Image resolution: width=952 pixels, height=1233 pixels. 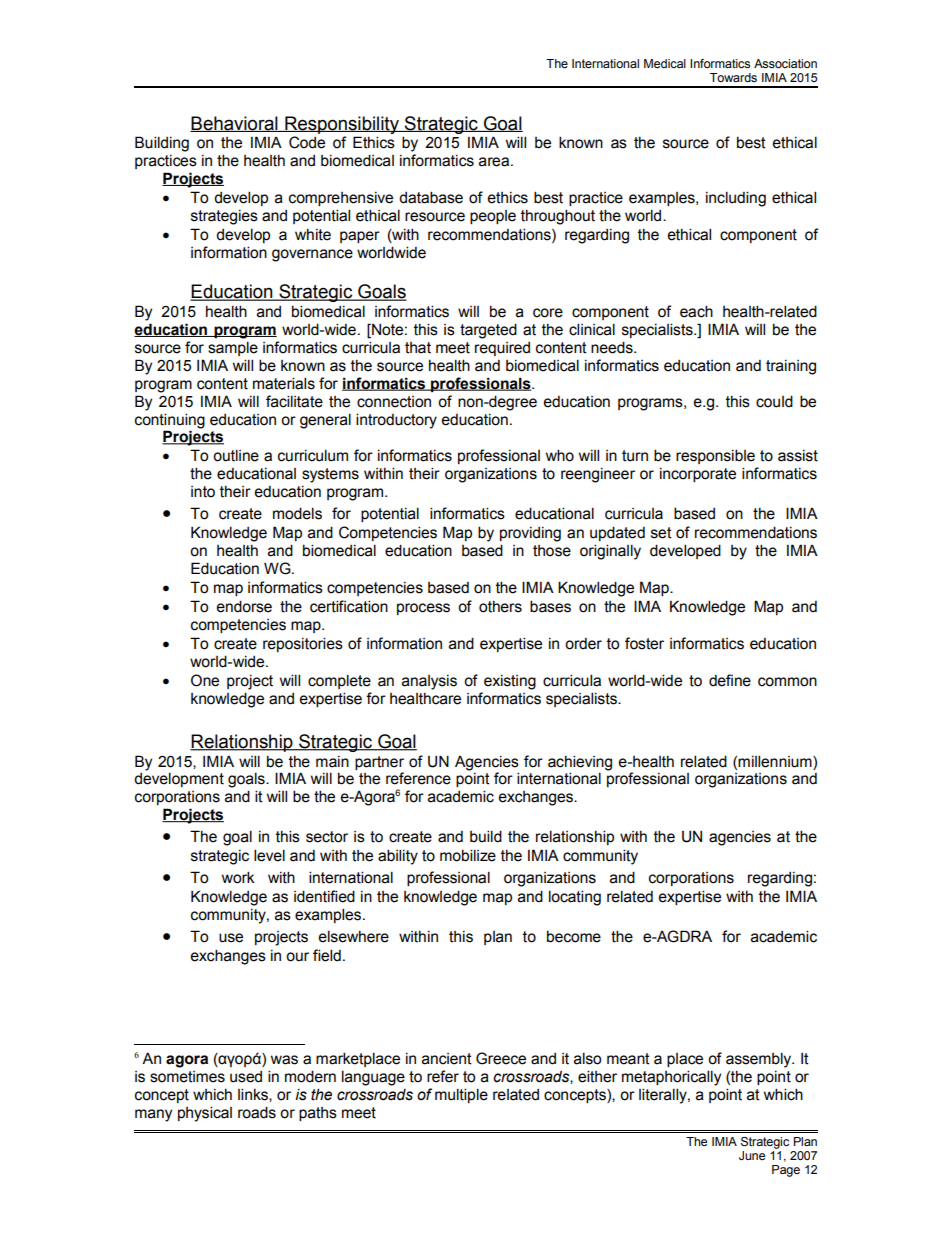 What do you see at coordinates (733, 77) in the image?
I see `Towards` at bounding box center [733, 77].
